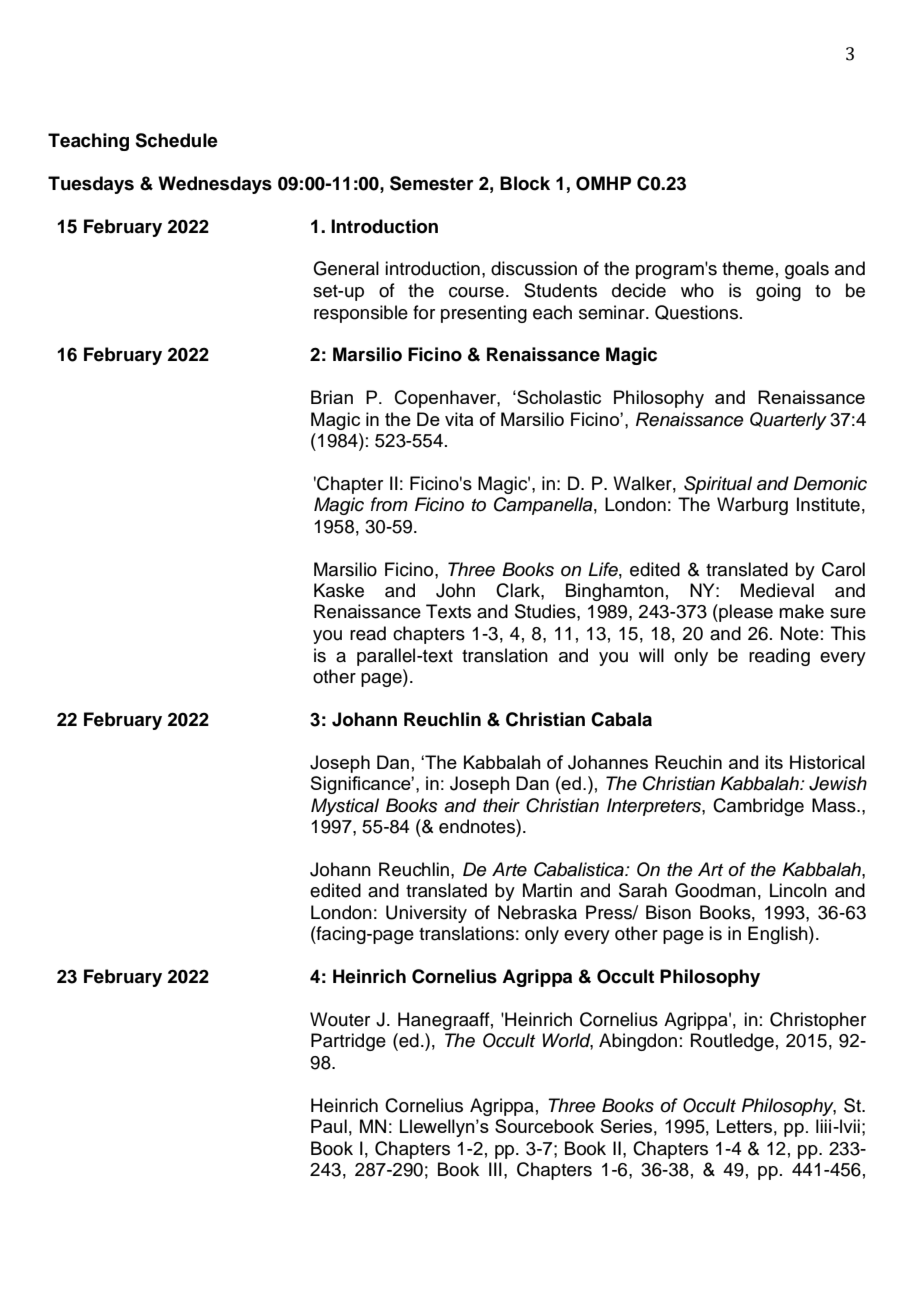  Describe the element at coordinates (798, 890) in the image. I see `Lincoln` at that location.
